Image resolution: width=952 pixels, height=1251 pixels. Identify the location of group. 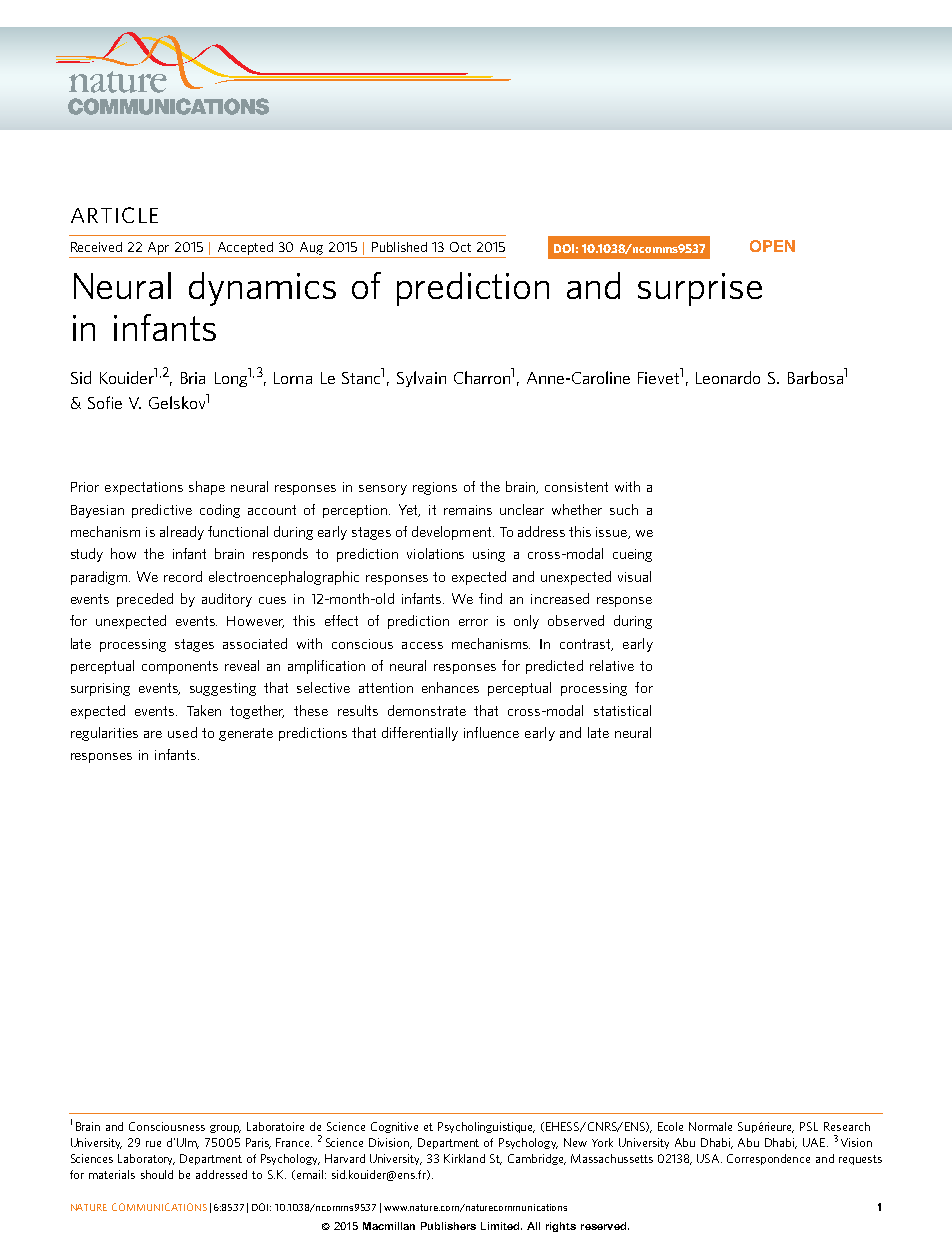
(225, 1129).
